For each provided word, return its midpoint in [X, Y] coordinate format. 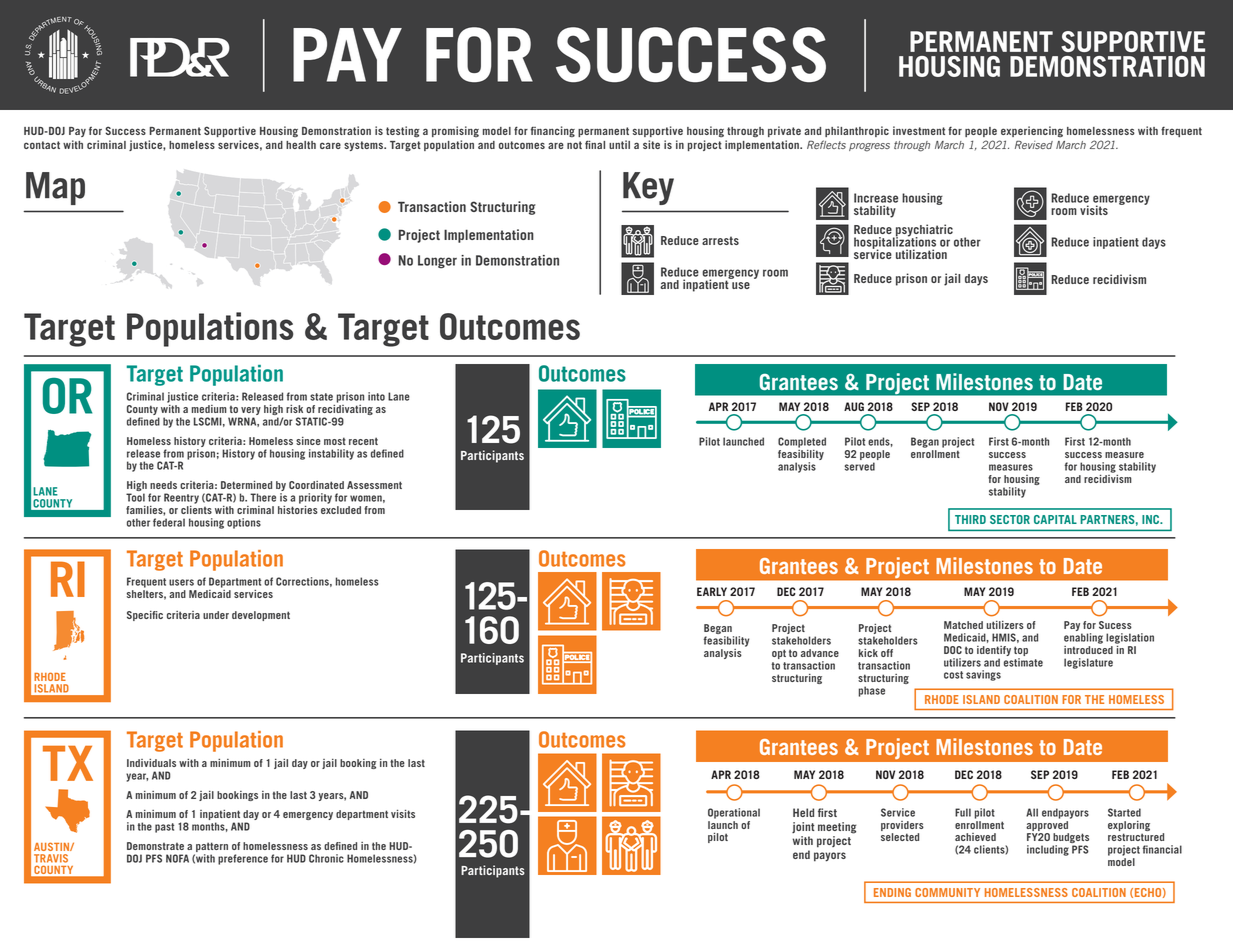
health [301, 145]
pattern [211, 848]
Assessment [374, 485]
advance [820, 653]
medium [209, 409]
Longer [437, 262]
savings [983, 675]
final [595, 144]
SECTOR [1010, 519]
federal [169, 522]
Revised [1034, 144]
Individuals [151, 763]
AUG [854, 406]
